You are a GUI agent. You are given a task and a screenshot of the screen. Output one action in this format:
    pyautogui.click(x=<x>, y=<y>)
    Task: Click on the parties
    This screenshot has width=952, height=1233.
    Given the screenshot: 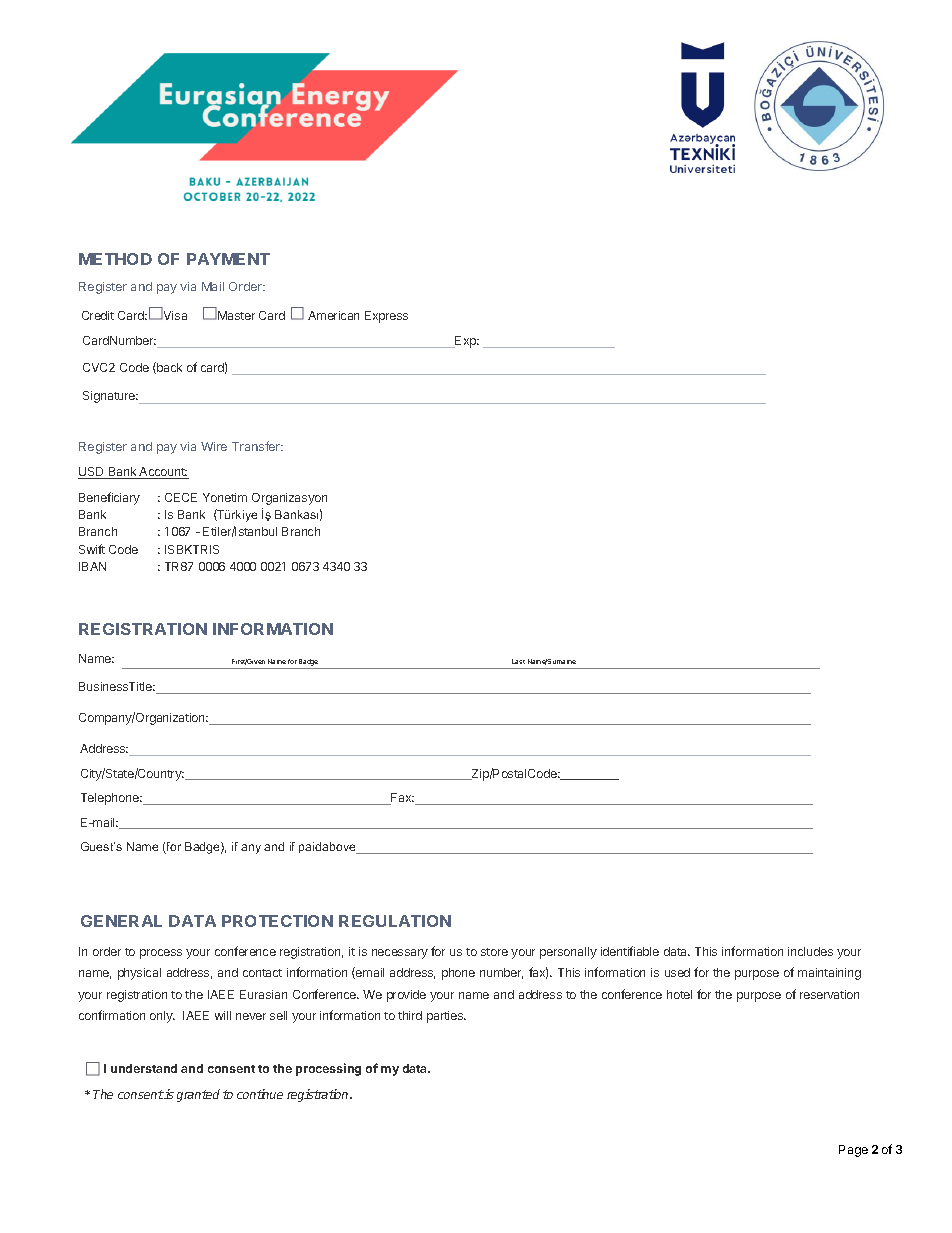 What is the action you would take?
    pyautogui.click(x=446, y=1017)
